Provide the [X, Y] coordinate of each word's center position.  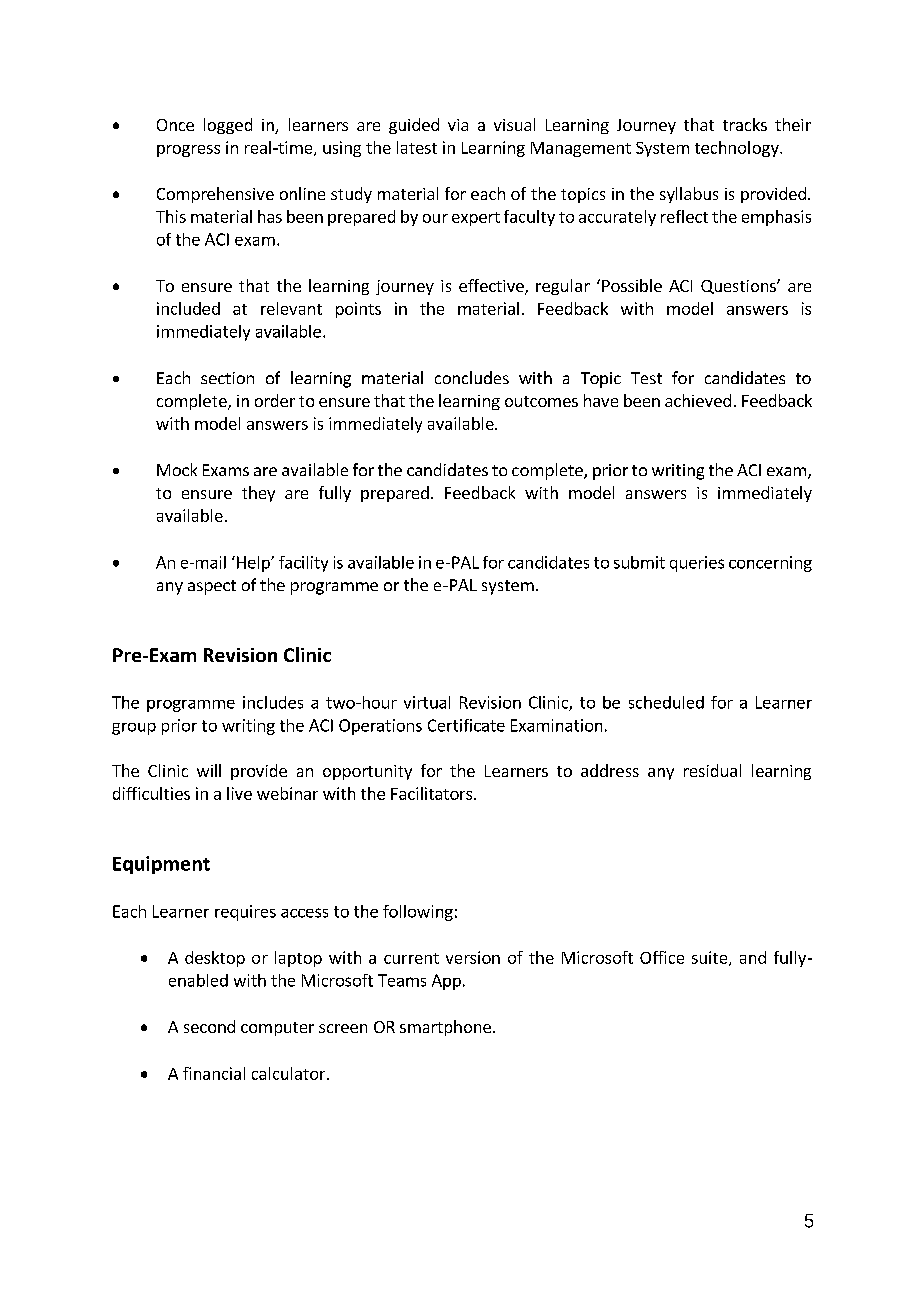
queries [697, 564]
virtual [427, 702]
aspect [212, 587]
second [209, 1026]
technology [738, 149]
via [458, 125]
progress [188, 151]
